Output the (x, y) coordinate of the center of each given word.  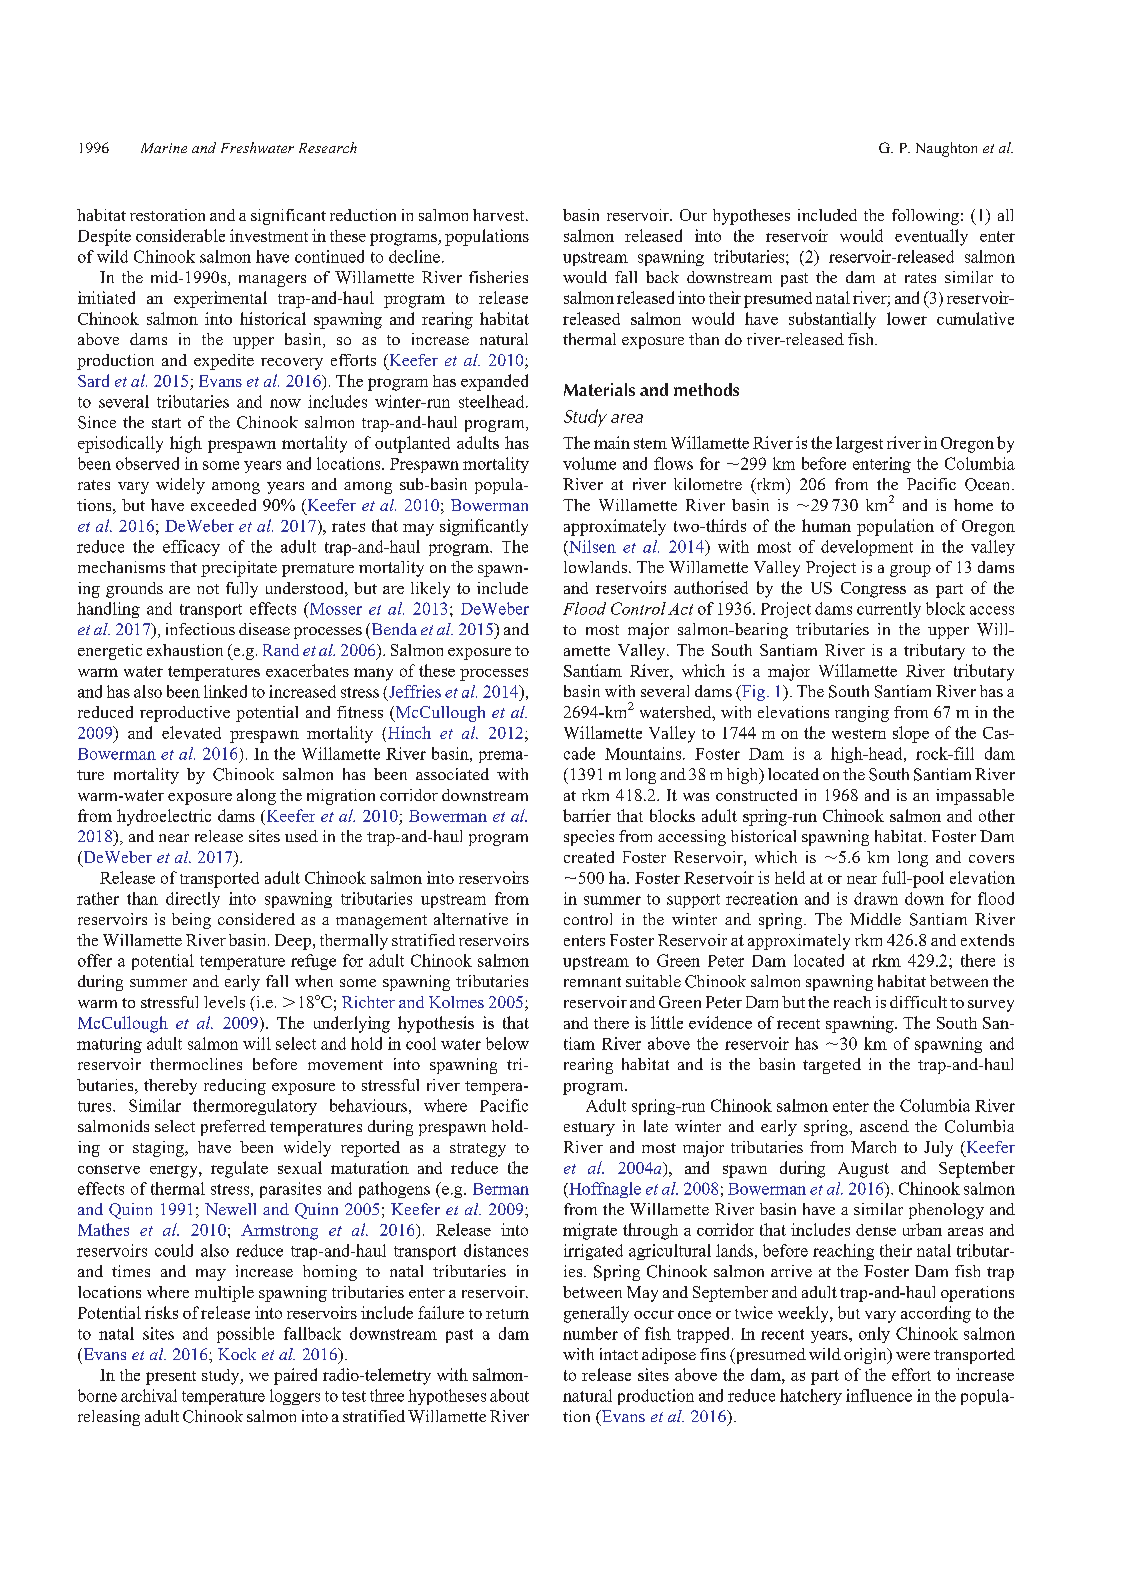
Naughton (946, 149)
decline (414, 256)
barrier (587, 815)
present (171, 1378)
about (509, 1395)
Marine (164, 148)
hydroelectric (164, 817)
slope (911, 734)
